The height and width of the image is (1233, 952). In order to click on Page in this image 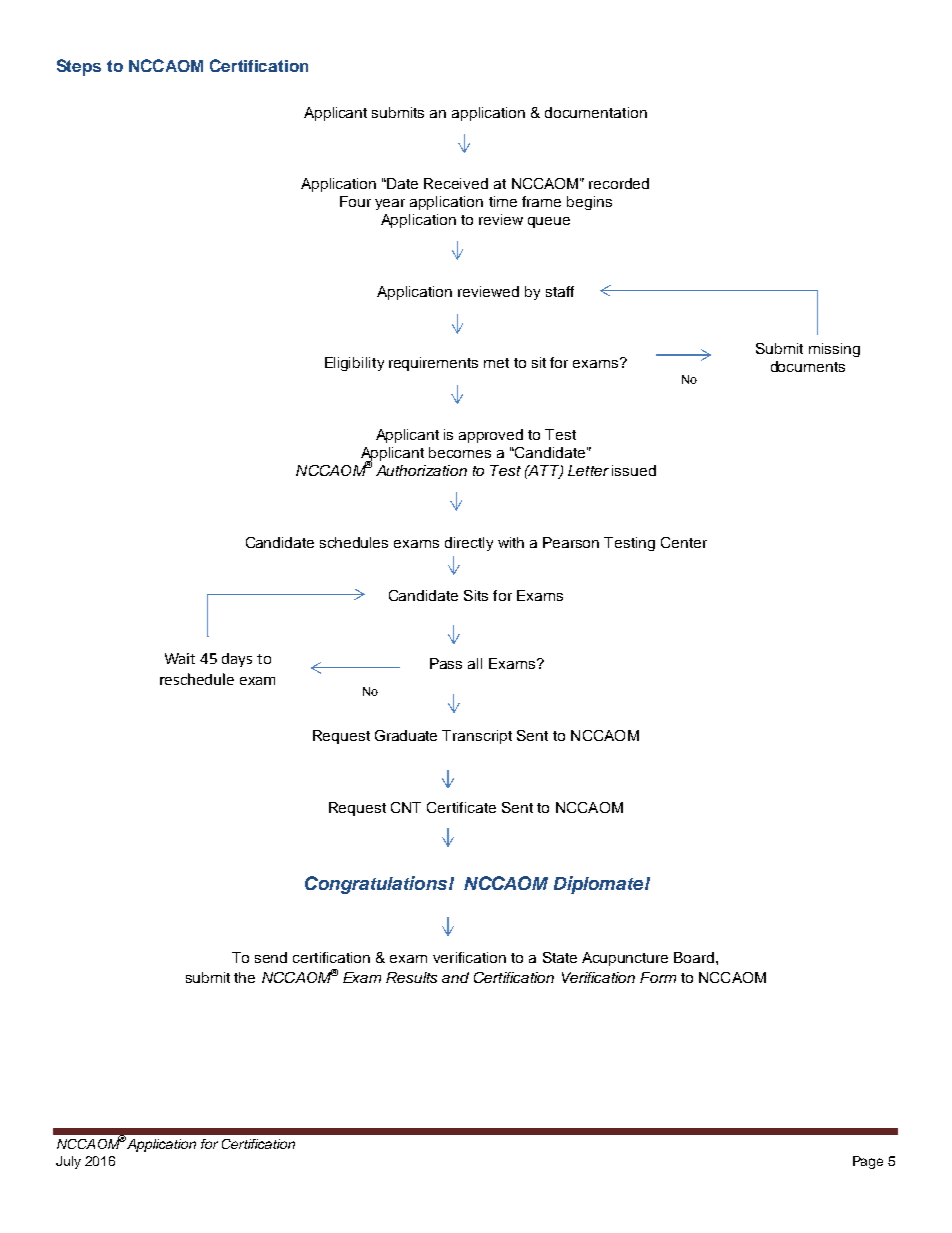, I will do `click(868, 1162)`.
